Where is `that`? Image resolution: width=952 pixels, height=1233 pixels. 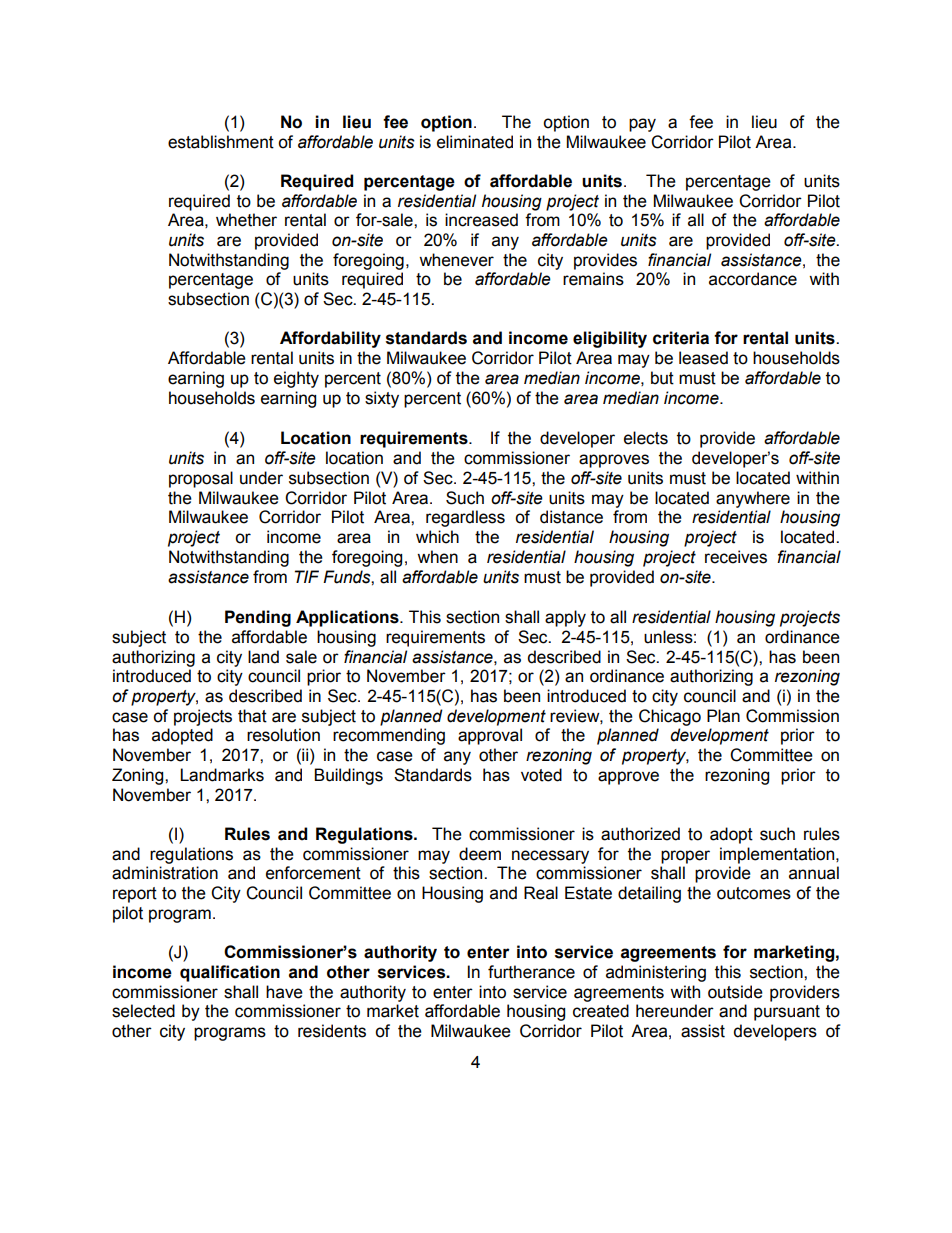
that is located at coordinates (252, 716).
